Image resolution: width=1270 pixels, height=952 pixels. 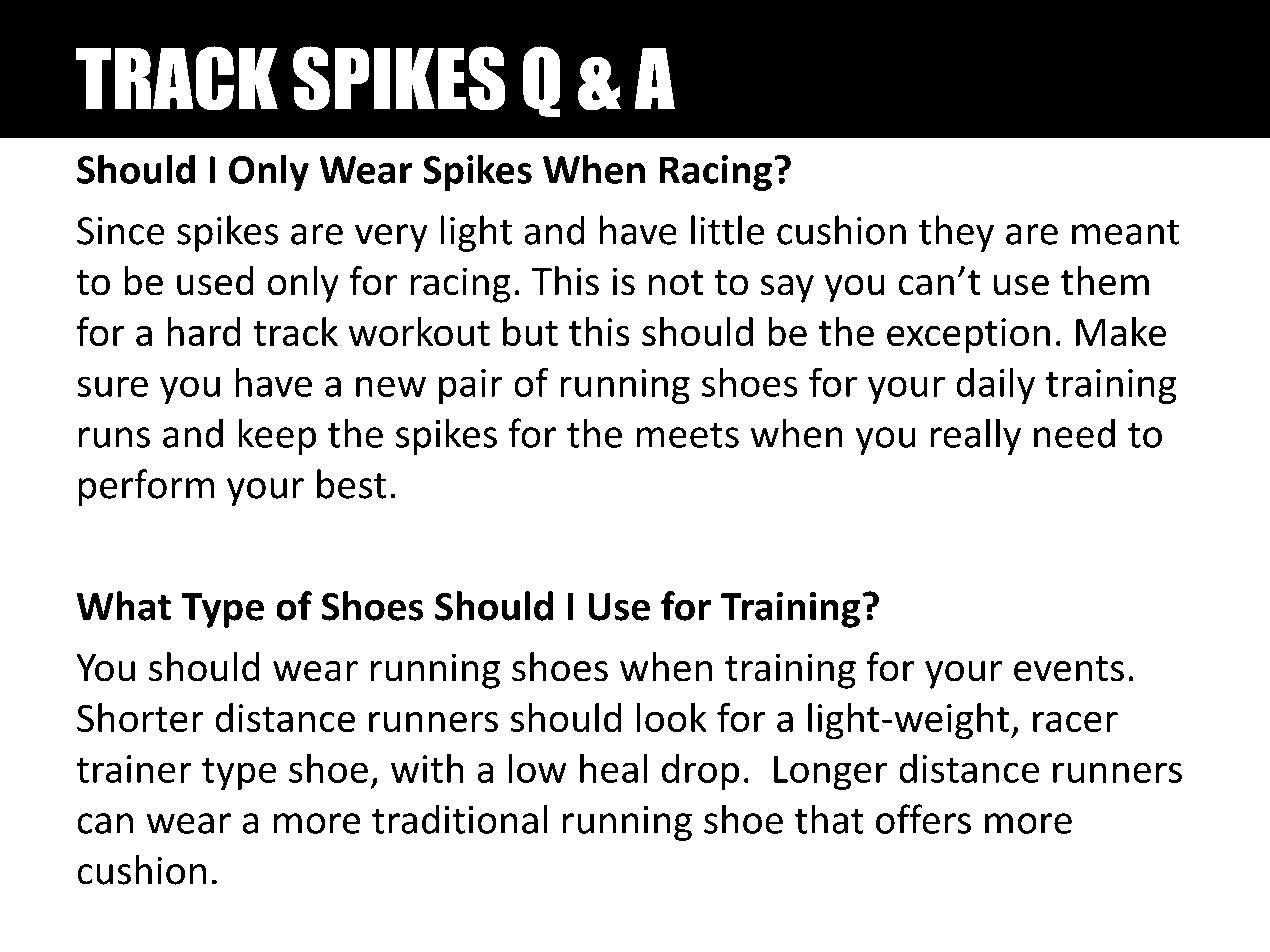 What do you see at coordinates (203, 332) in the document?
I see `hard` at bounding box center [203, 332].
